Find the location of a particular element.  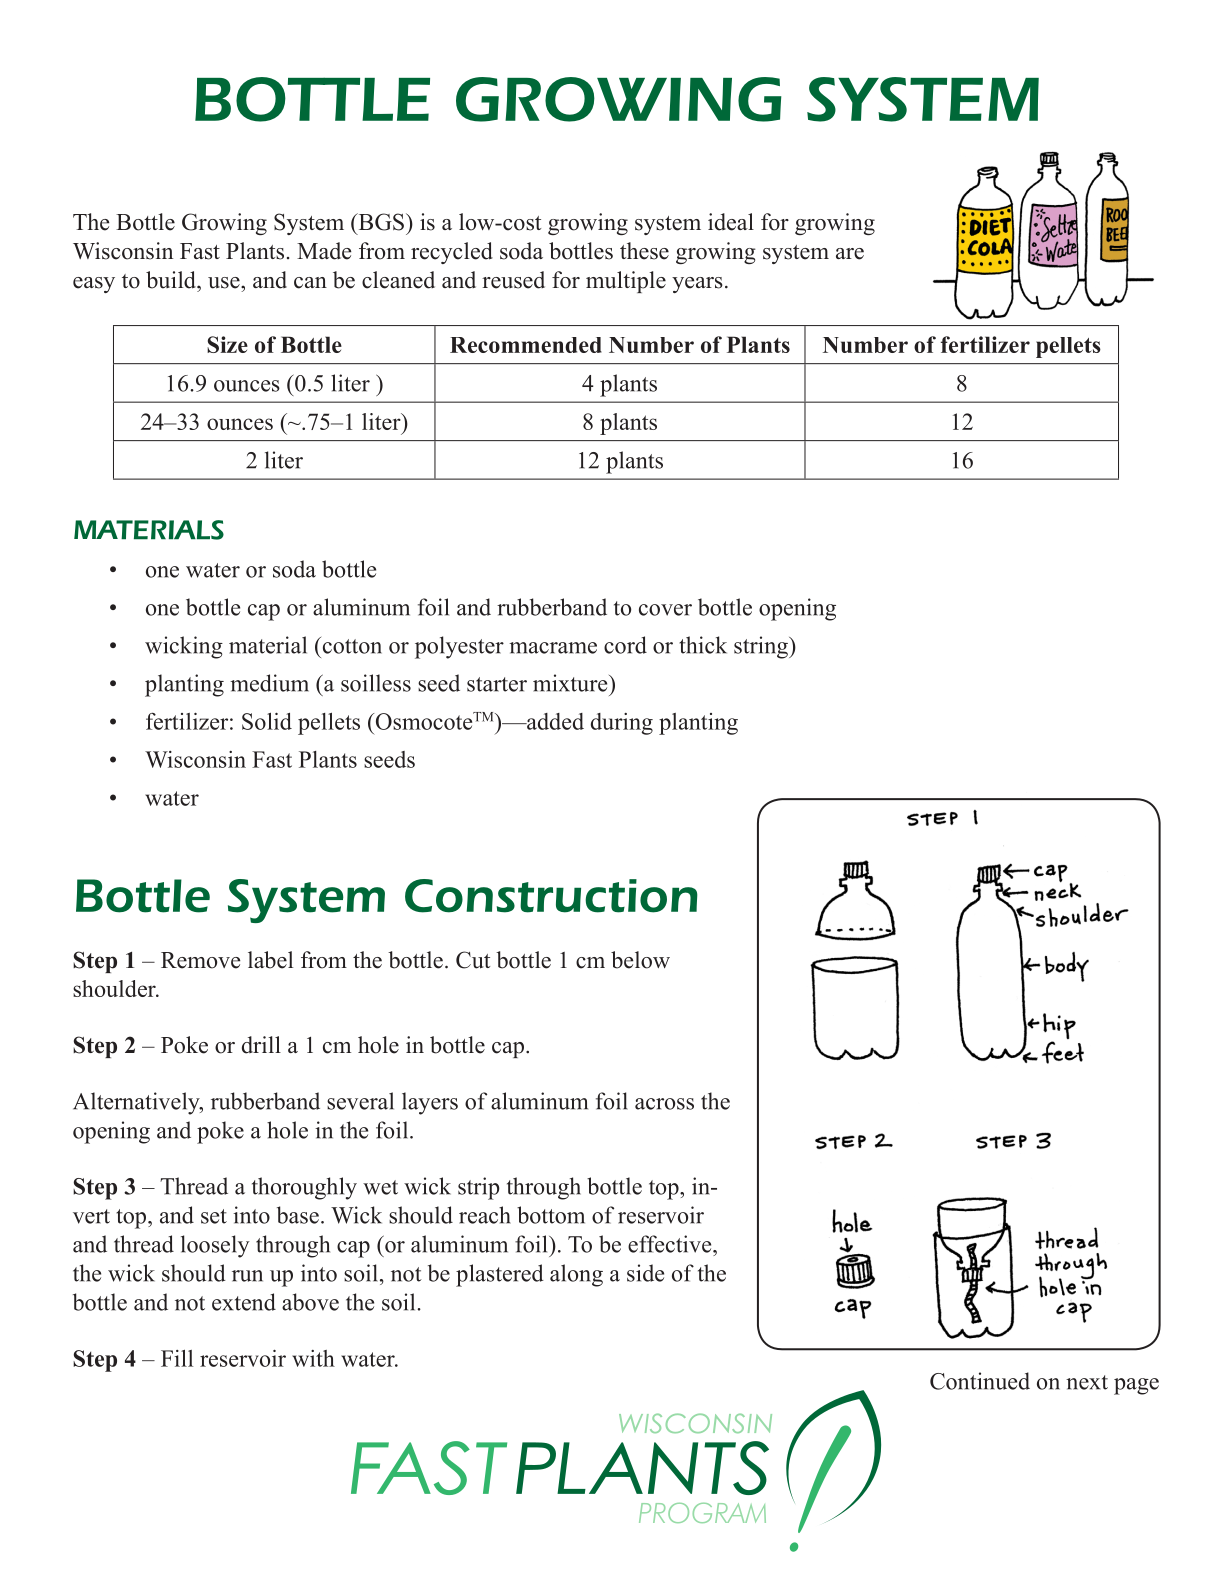

below is located at coordinates (640, 960).
